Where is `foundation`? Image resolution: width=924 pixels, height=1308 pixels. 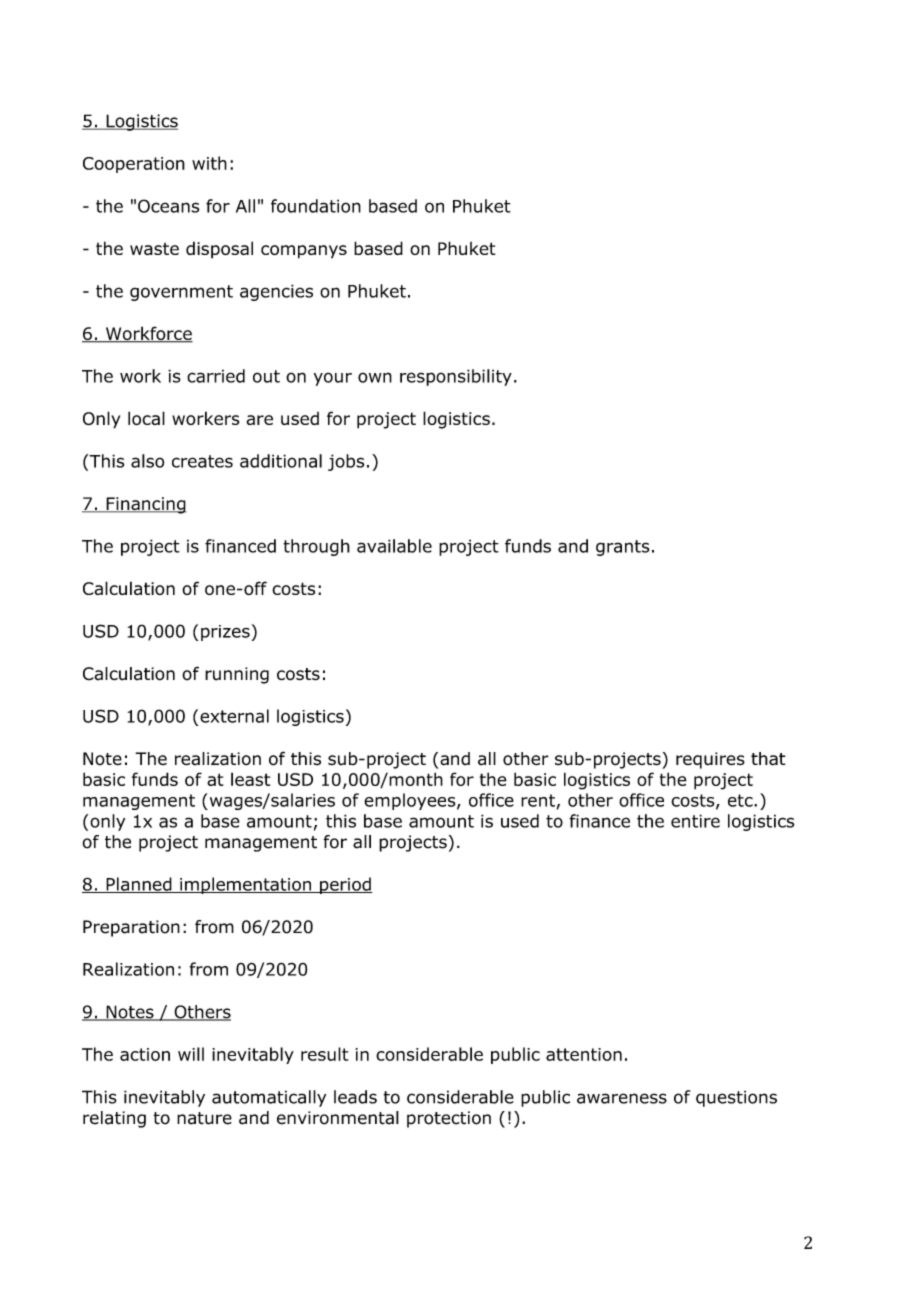 foundation is located at coordinates (316, 206).
